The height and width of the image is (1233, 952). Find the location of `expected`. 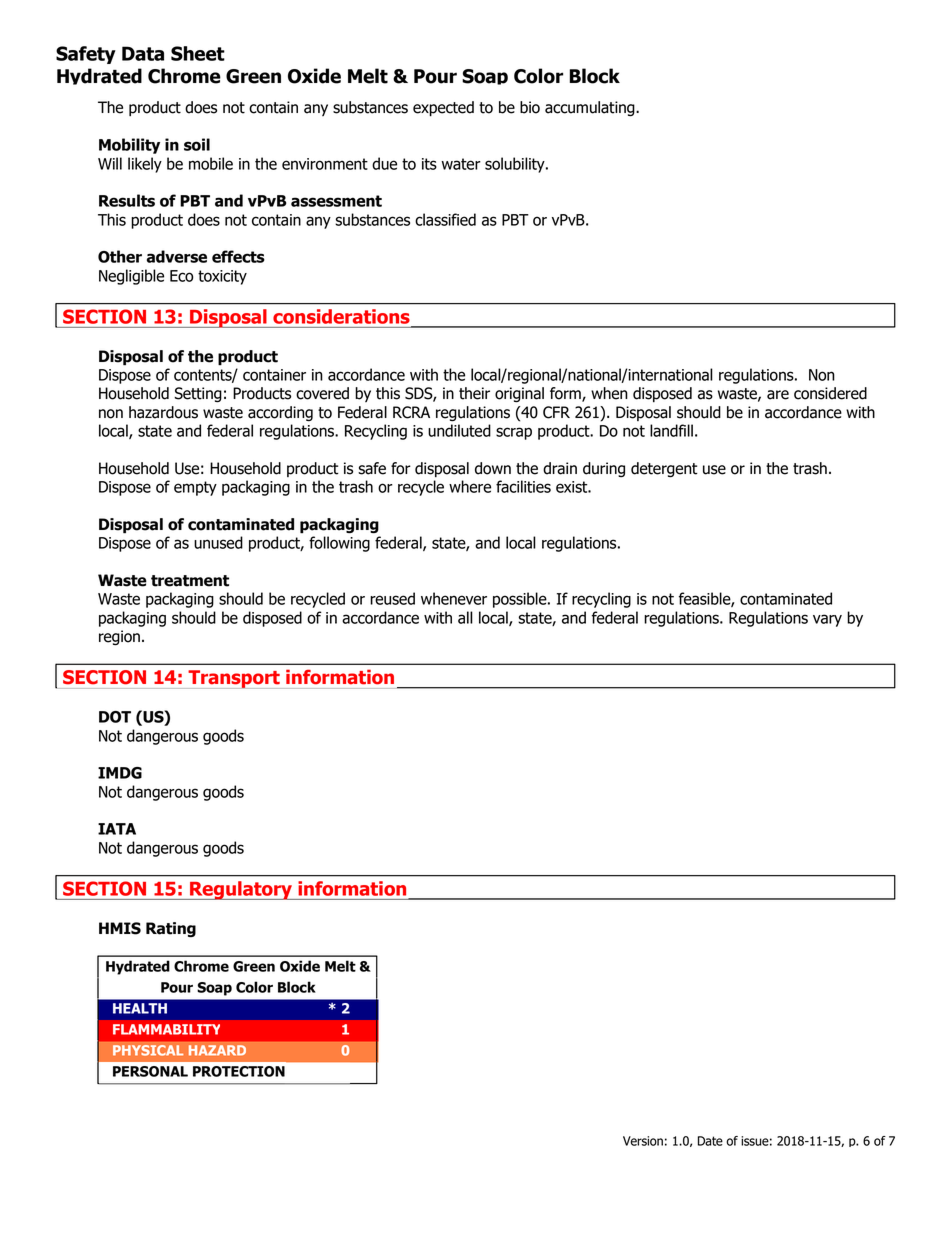

expected is located at coordinates (443, 109).
